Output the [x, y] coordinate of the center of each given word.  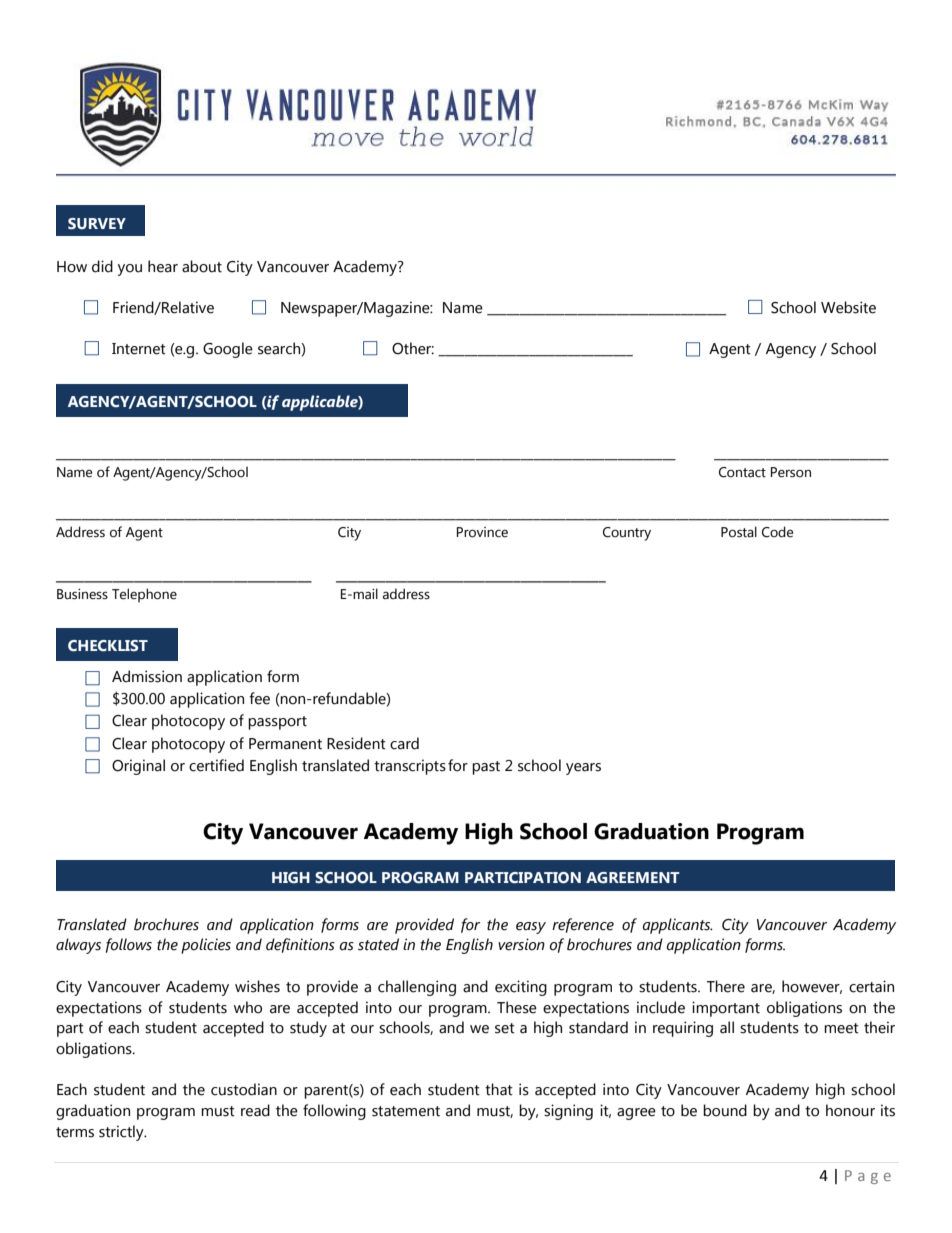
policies [206, 946]
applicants [678, 926]
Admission [147, 676]
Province [482, 532]
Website [848, 307]
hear [163, 266]
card [404, 743]
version [521, 944]
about [202, 266]
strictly [122, 1133]
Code [777, 532]
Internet [139, 349]
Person [791, 472]
